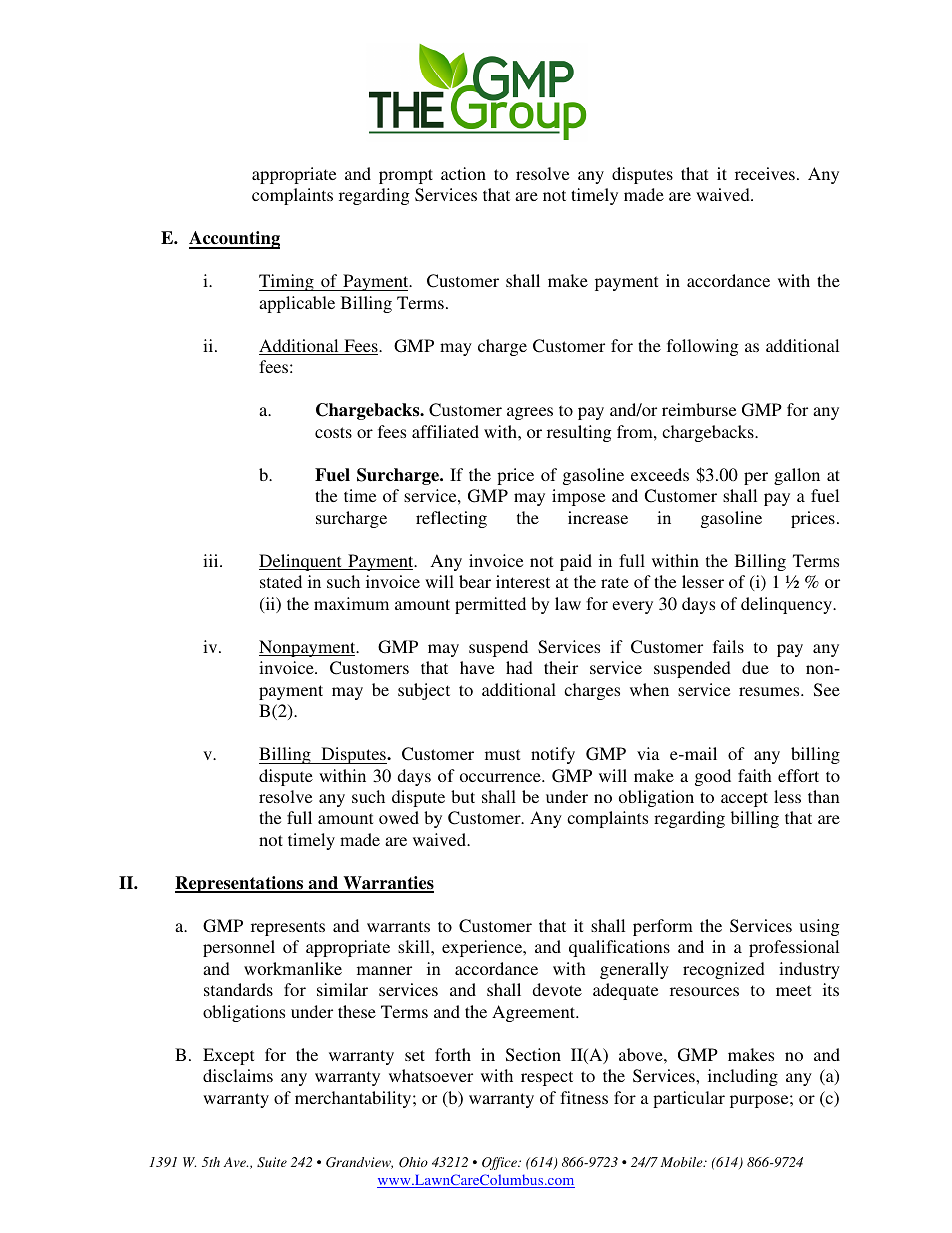  What do you see at coordinates (463, 173) in the document?
I see `action` at bounding box center [463, 173].
